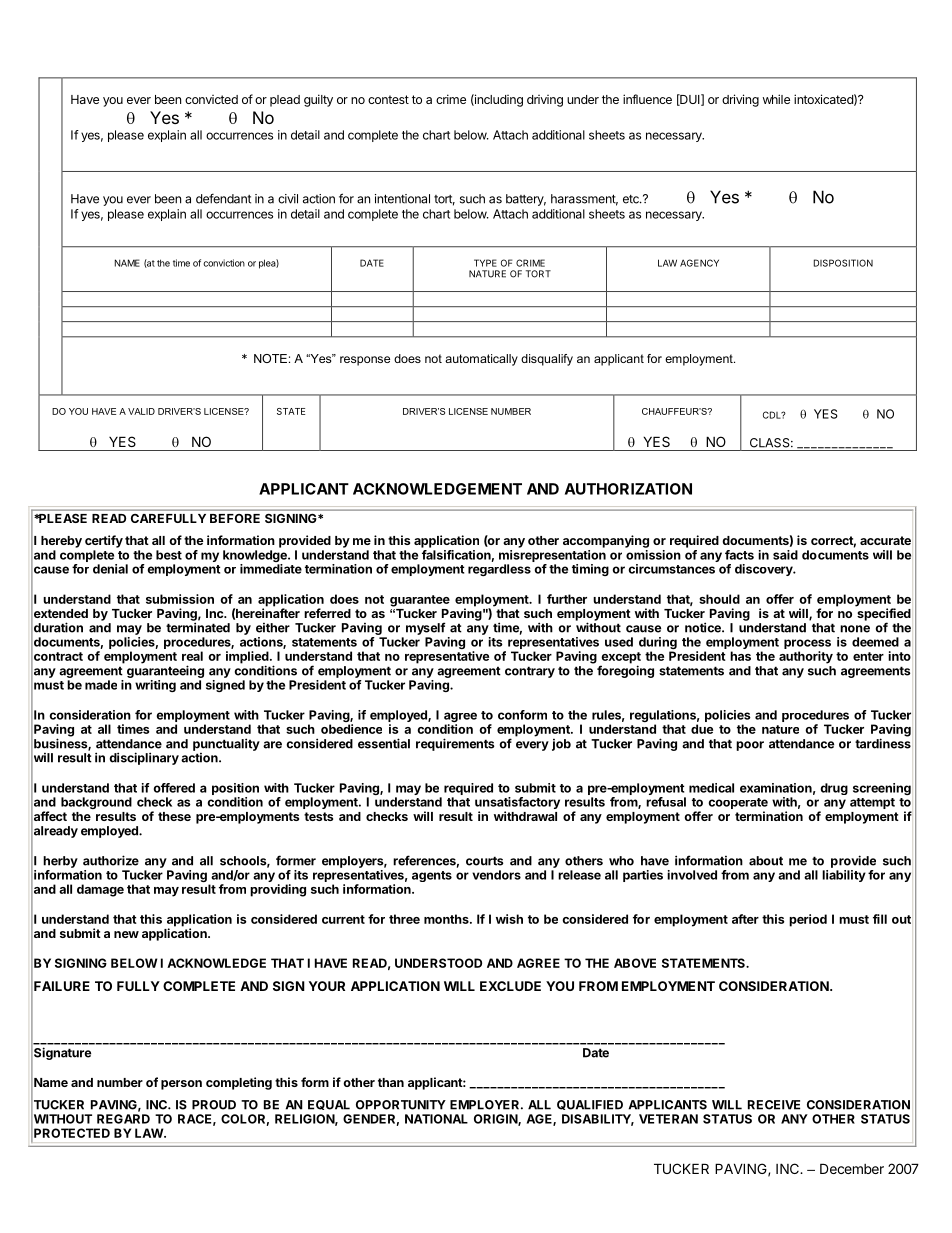 This document has width=952, height=1233. Describe the element at coordinates (144, 758) in the document. I see `disciplinary` at that location.
